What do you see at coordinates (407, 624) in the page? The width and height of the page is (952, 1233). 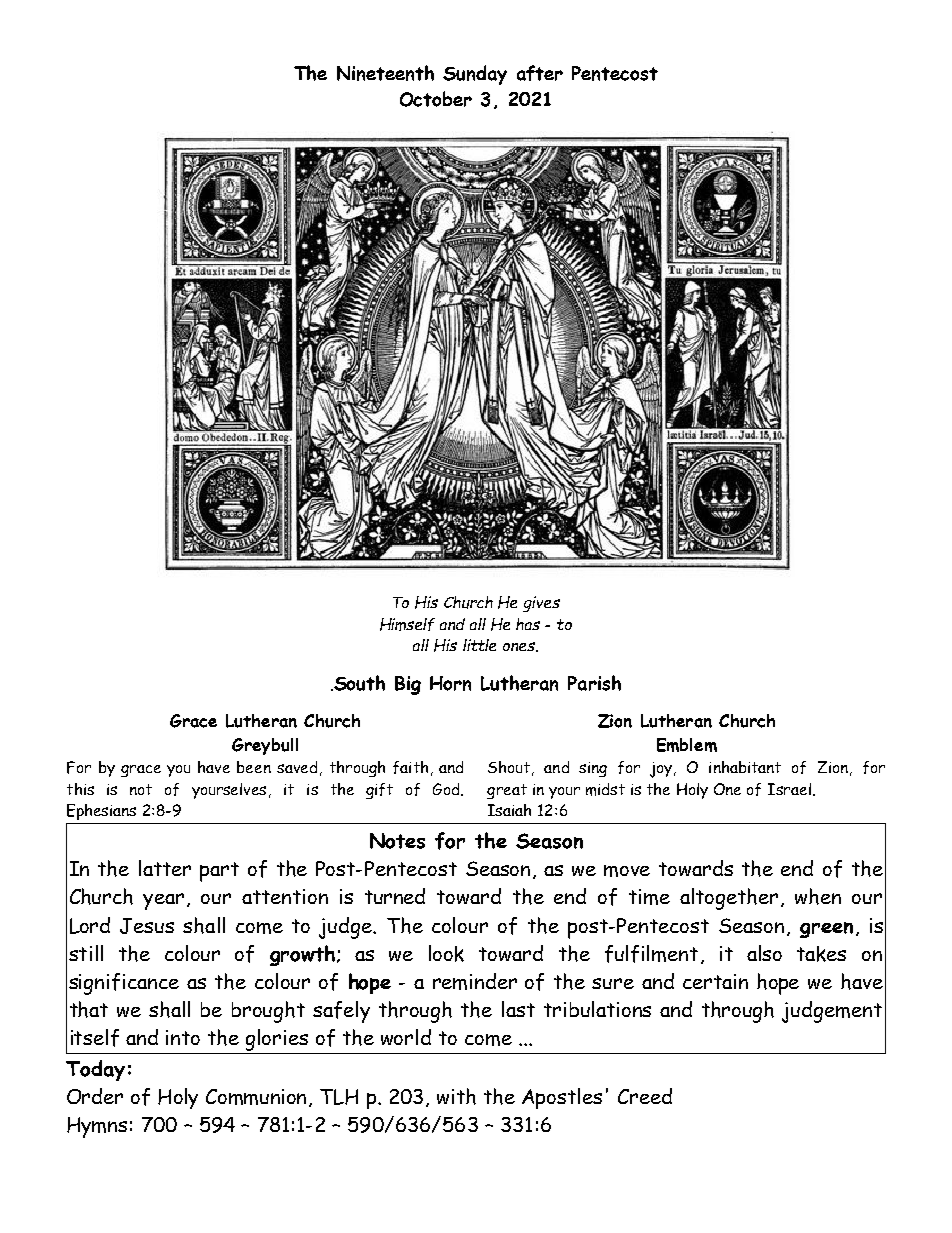 I see `Himself` at bounding box center [407, 624].
